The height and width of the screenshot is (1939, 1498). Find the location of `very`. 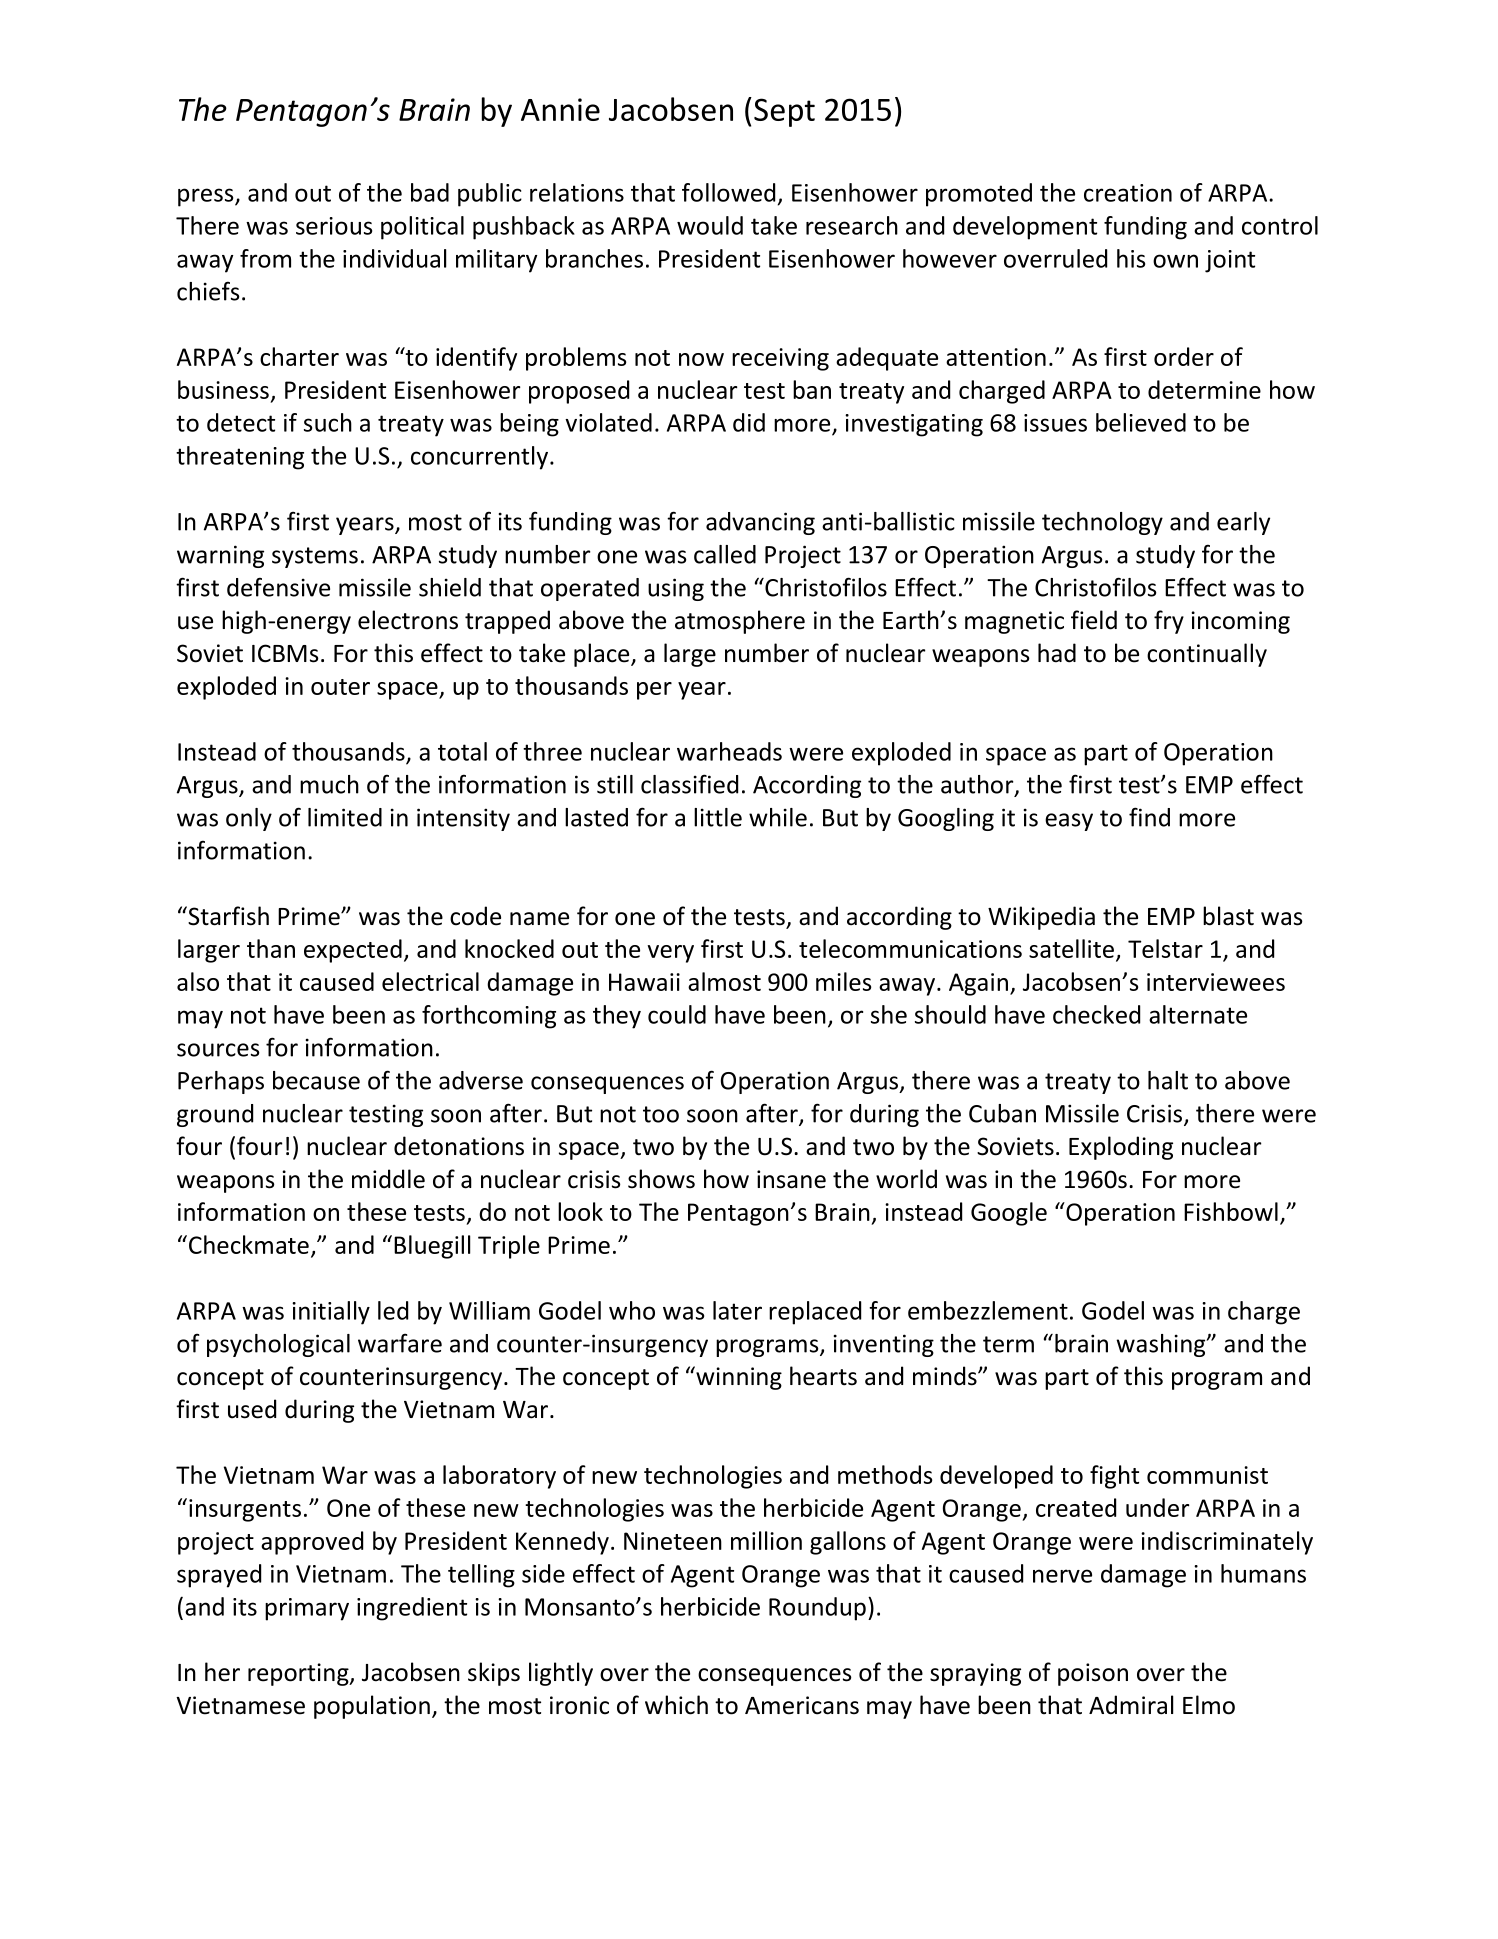

very is located at coordinates (670, 954).
